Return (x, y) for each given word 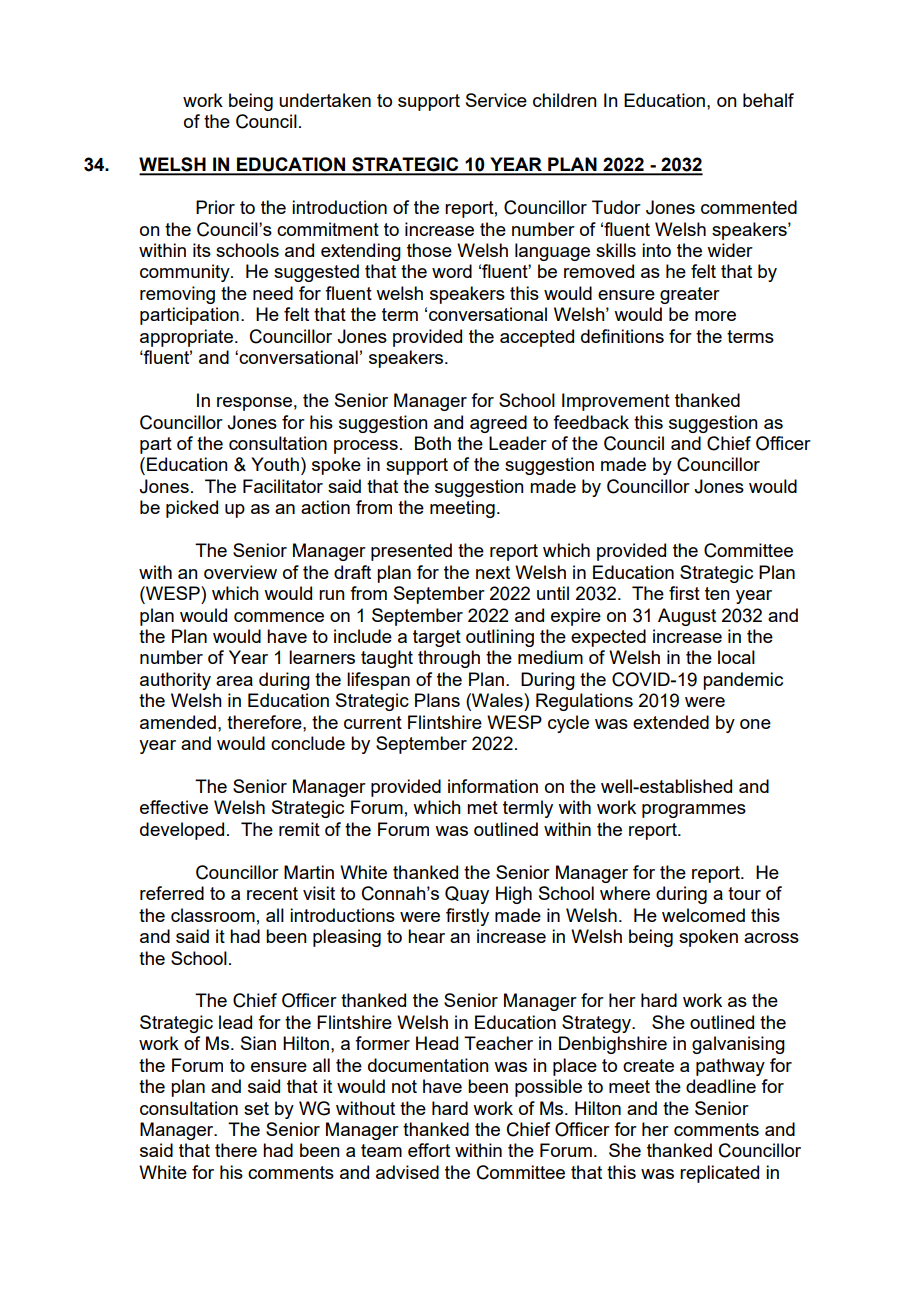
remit (299, 829)
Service (496, 100)
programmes (694, 811)
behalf (768, 100)
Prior (215, 207)
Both (433, 443)
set (256, 1108)
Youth (275, 464)
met (482, 807)
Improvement (616, 402)
